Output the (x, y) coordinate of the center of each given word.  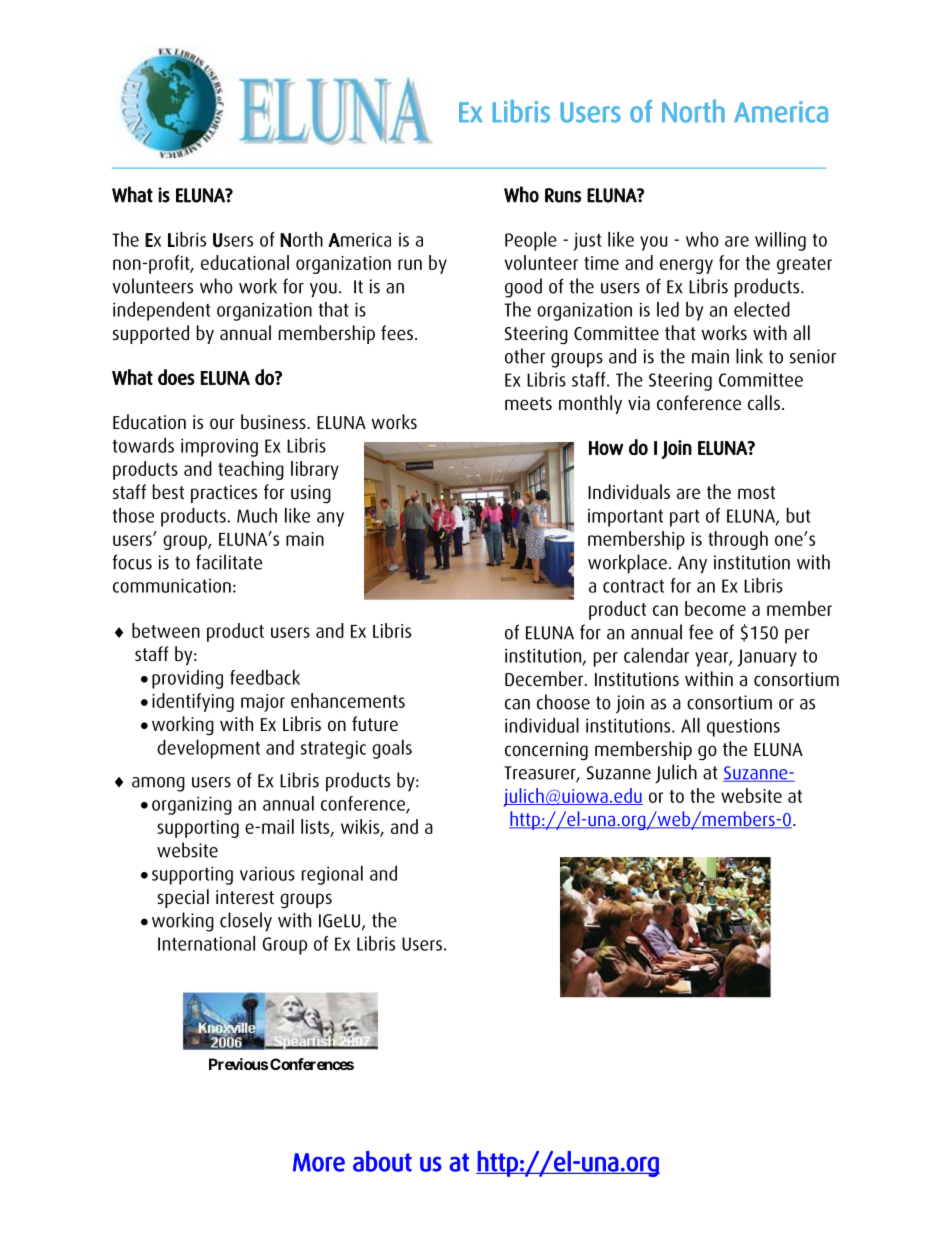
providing (187, 679)
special (183, 898)
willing (780, 241)
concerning (546, 751)
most (756, 492)
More (319, 1162)
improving (219, 447)
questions (743, 728)
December (545, 678)
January (767, 658)
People (531, 241)
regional (332, 875)
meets (528, 403)
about (382, 1161)
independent (161, 311)
